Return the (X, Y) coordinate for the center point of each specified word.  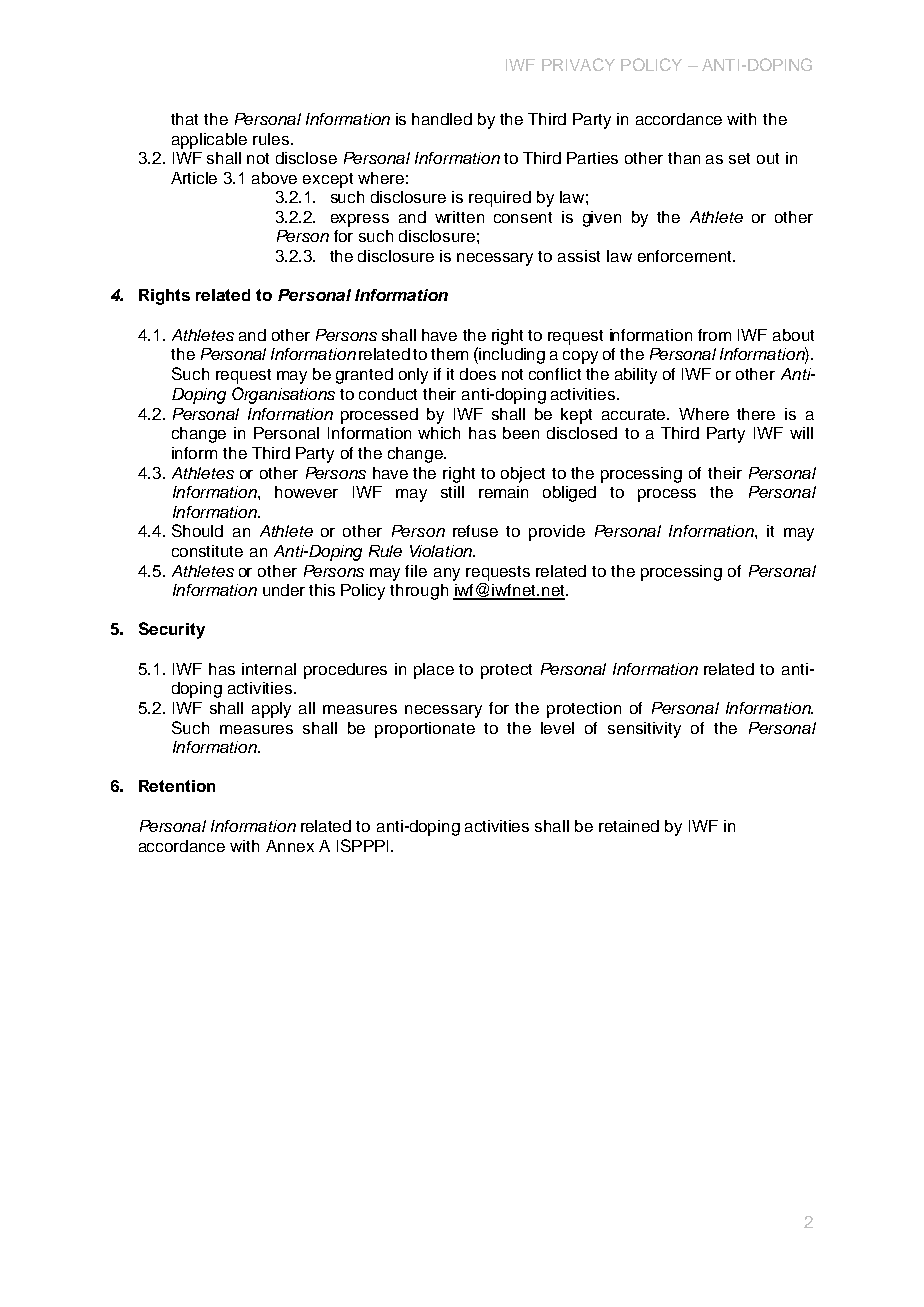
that (184, 119)
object (523, 475)
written (459, 217)
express (360, 220)
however (306, 492)
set (739, 158)
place (434, 671)
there (756, 414)
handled (442, 119)
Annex (290, 846)
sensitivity (644, 730)
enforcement (686, 256)
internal (269, 669)
